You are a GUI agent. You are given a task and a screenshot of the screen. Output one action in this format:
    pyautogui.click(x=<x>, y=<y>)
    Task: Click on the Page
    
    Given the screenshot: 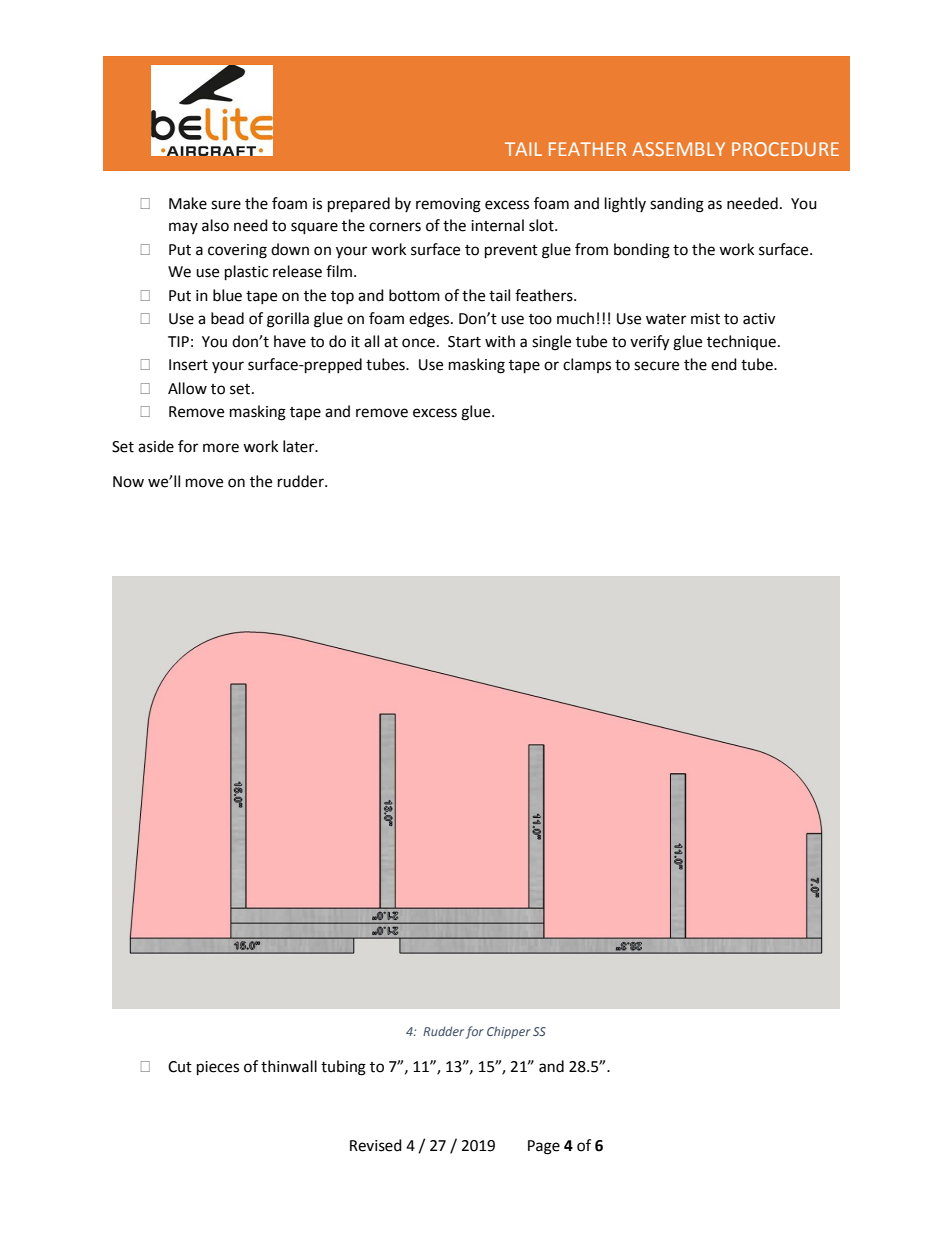 What is the action you would take?
    pyautogui.click(x=544, y=1147)
